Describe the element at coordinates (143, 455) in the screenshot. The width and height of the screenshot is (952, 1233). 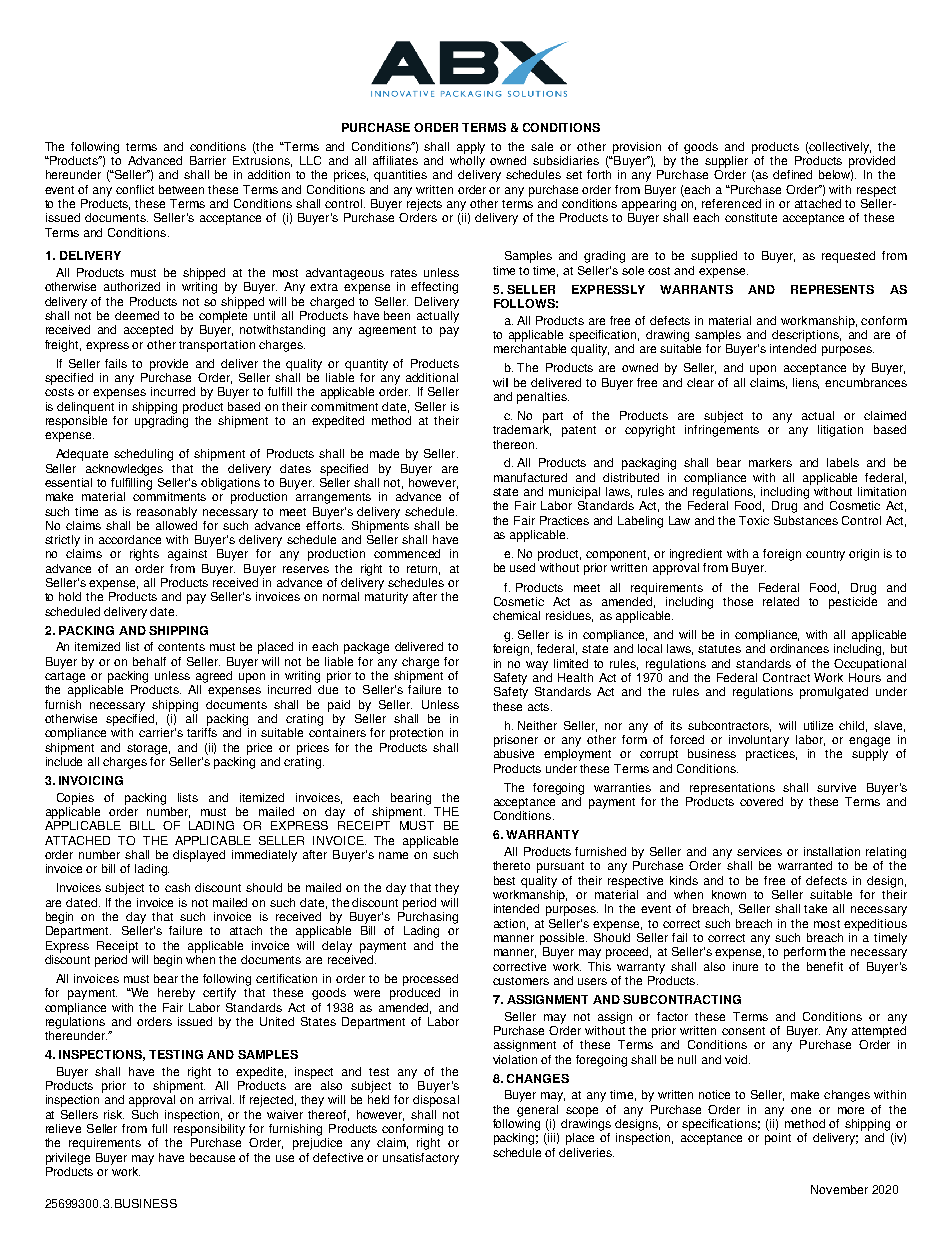
I see `scheduling` at that location.
